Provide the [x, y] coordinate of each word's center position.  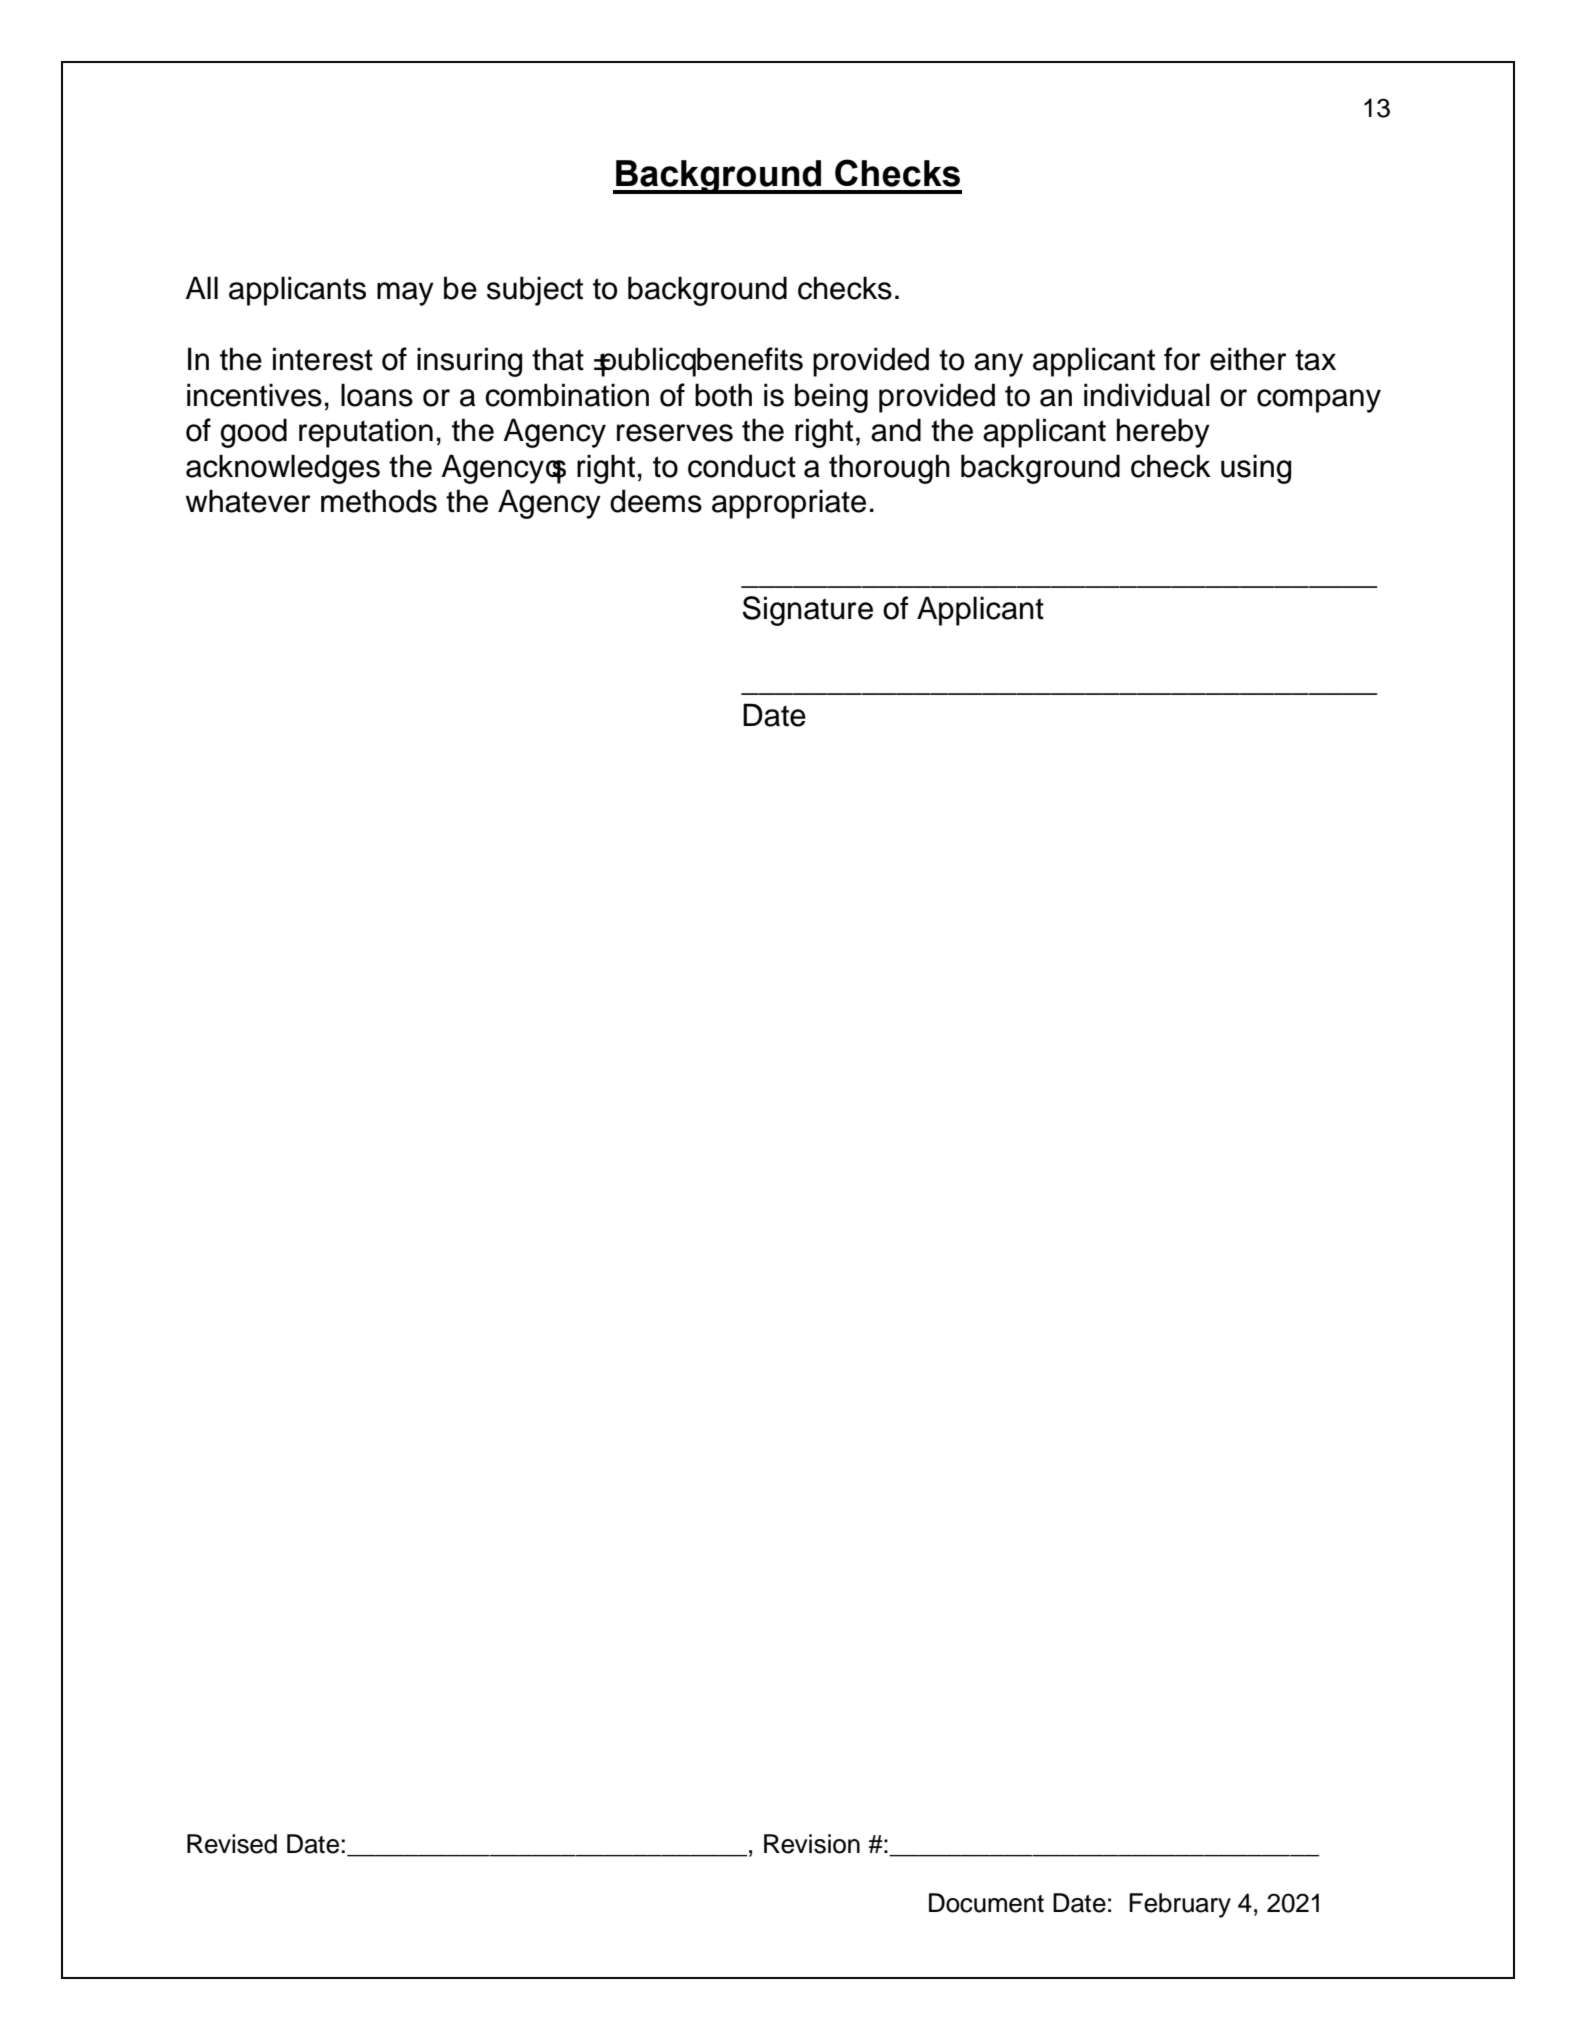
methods [379, 501]
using [1256, 469]
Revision [812, 1844]
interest [323, 359]
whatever [248, 501]
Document [986, 1903]
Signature [808, 611]
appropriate [789, 504]
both [723, 395]
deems [656, 501]
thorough [889, 469]
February [1180, 1905]
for [1182, 359]
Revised [232, 1844]
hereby [1163, 433]
